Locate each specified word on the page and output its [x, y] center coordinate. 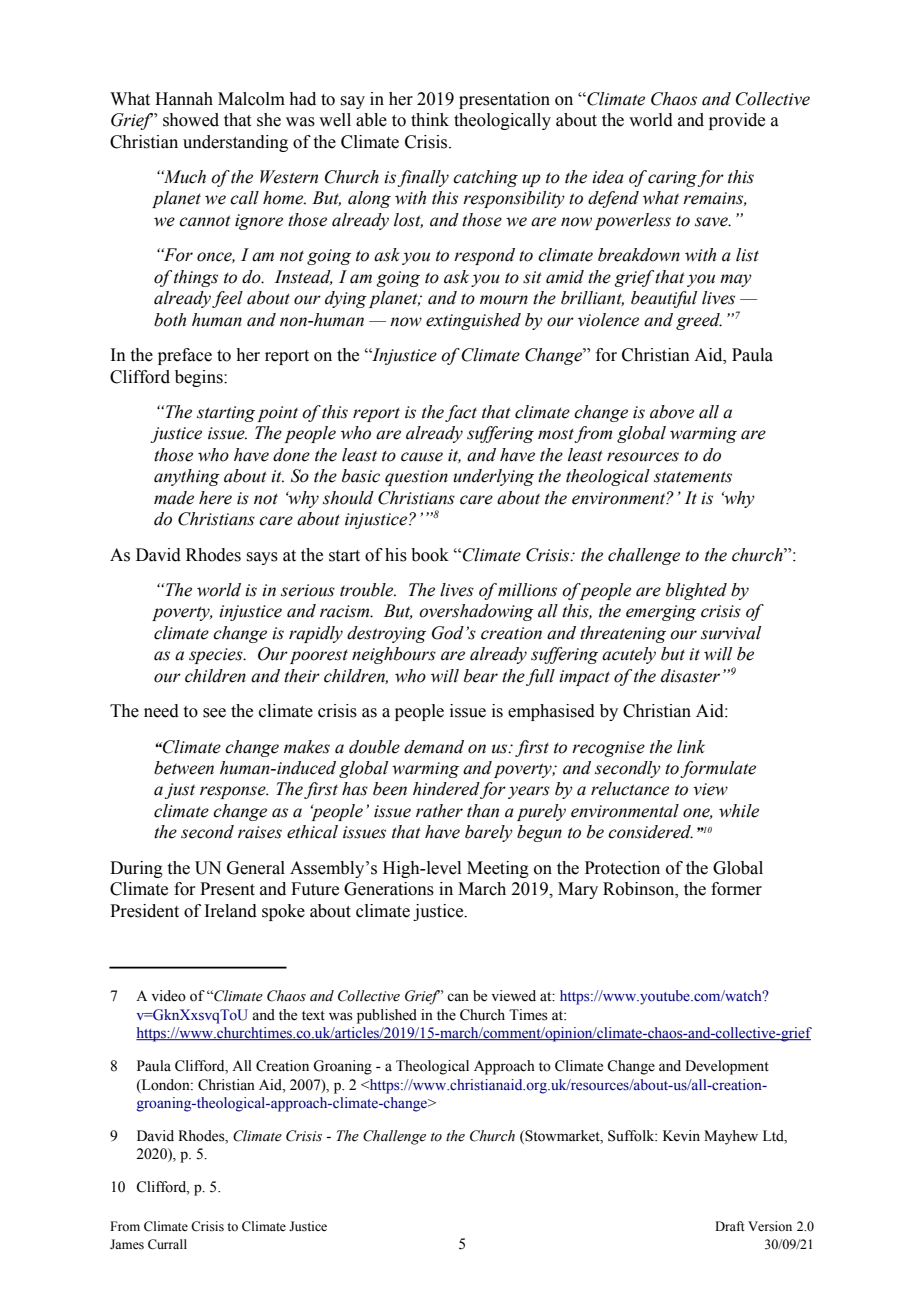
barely [489, 833]
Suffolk [632, 1136]
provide [737, 121]
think [430, 120]
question [416, 478]
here [215, 498]
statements [693, 477]
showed [191, 120]
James [127, 1244]
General [256, 868]
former [736, 889]
